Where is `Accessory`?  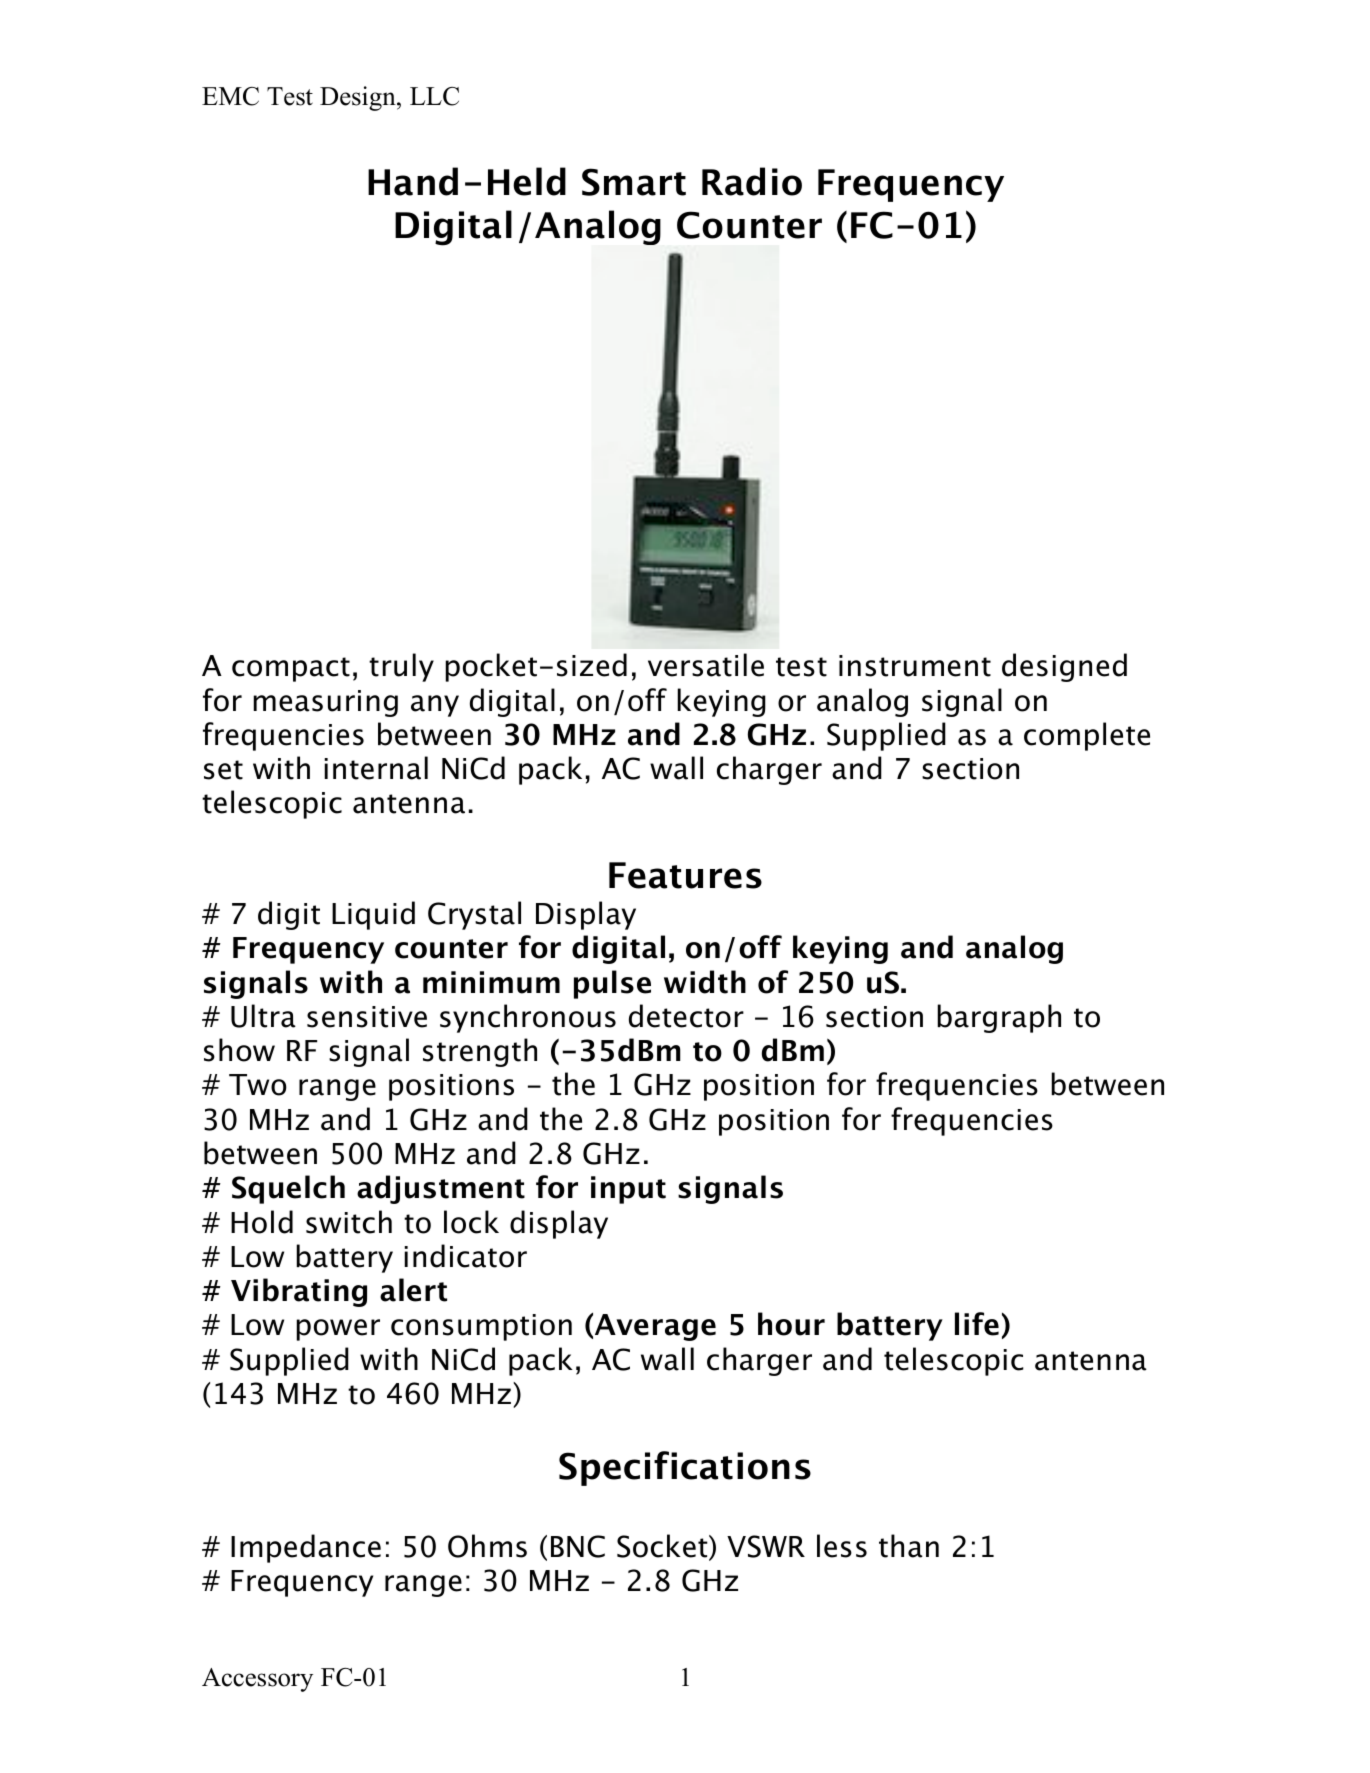 Accessory is located at coordinates (257, 1680).
